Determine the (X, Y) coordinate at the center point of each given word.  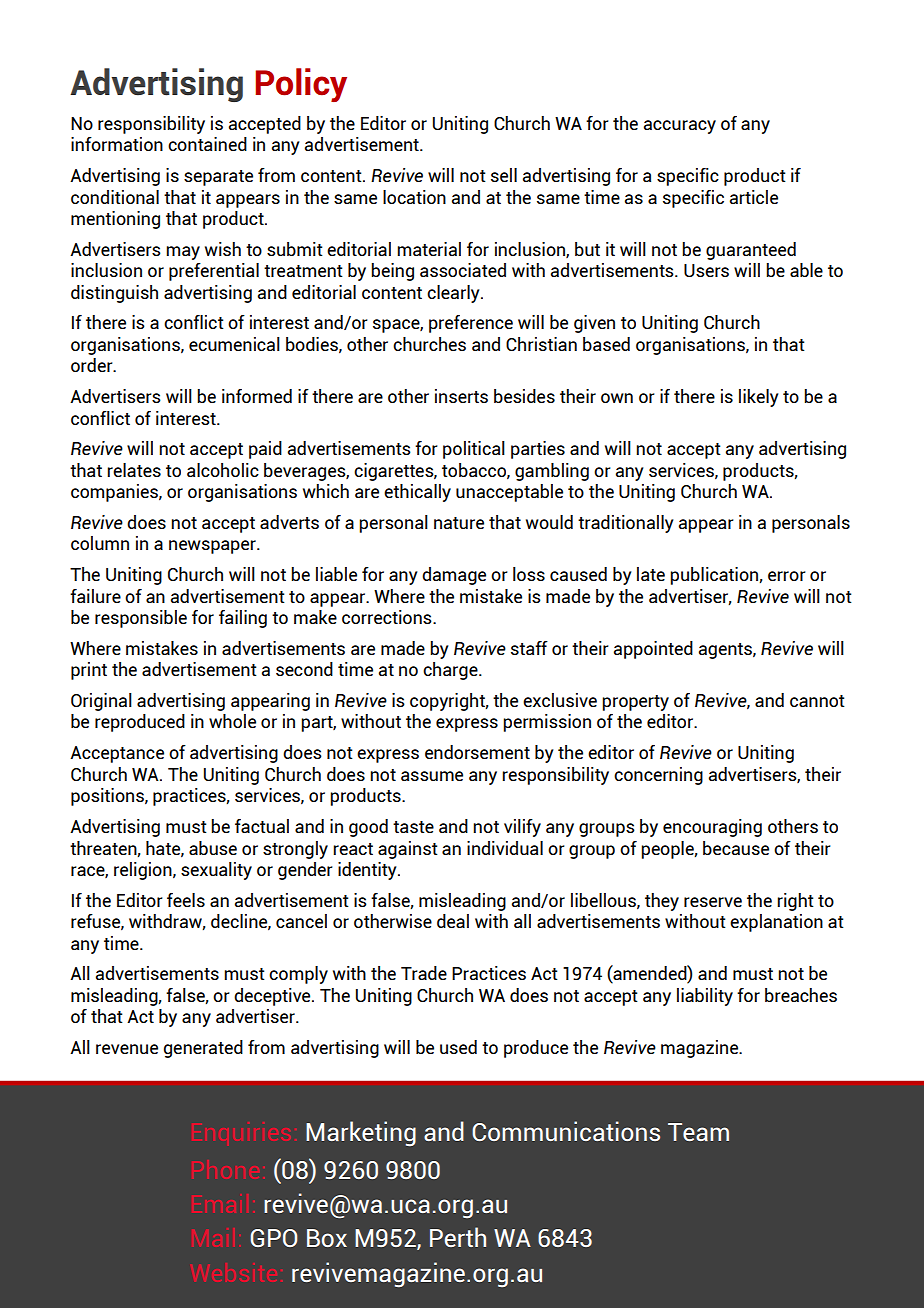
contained (207, 144)
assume (432, 776)
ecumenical (234, 344)
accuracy (680, 127)
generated (203, 1049)
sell (504, 175)
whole (232, 721)
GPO (273, 1238)
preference (471, 324)
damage (454, 576)
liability (705, 997)
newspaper (213, 547)
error (787, 576)
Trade (424, 973)
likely (758, 398)
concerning (658, 776)
